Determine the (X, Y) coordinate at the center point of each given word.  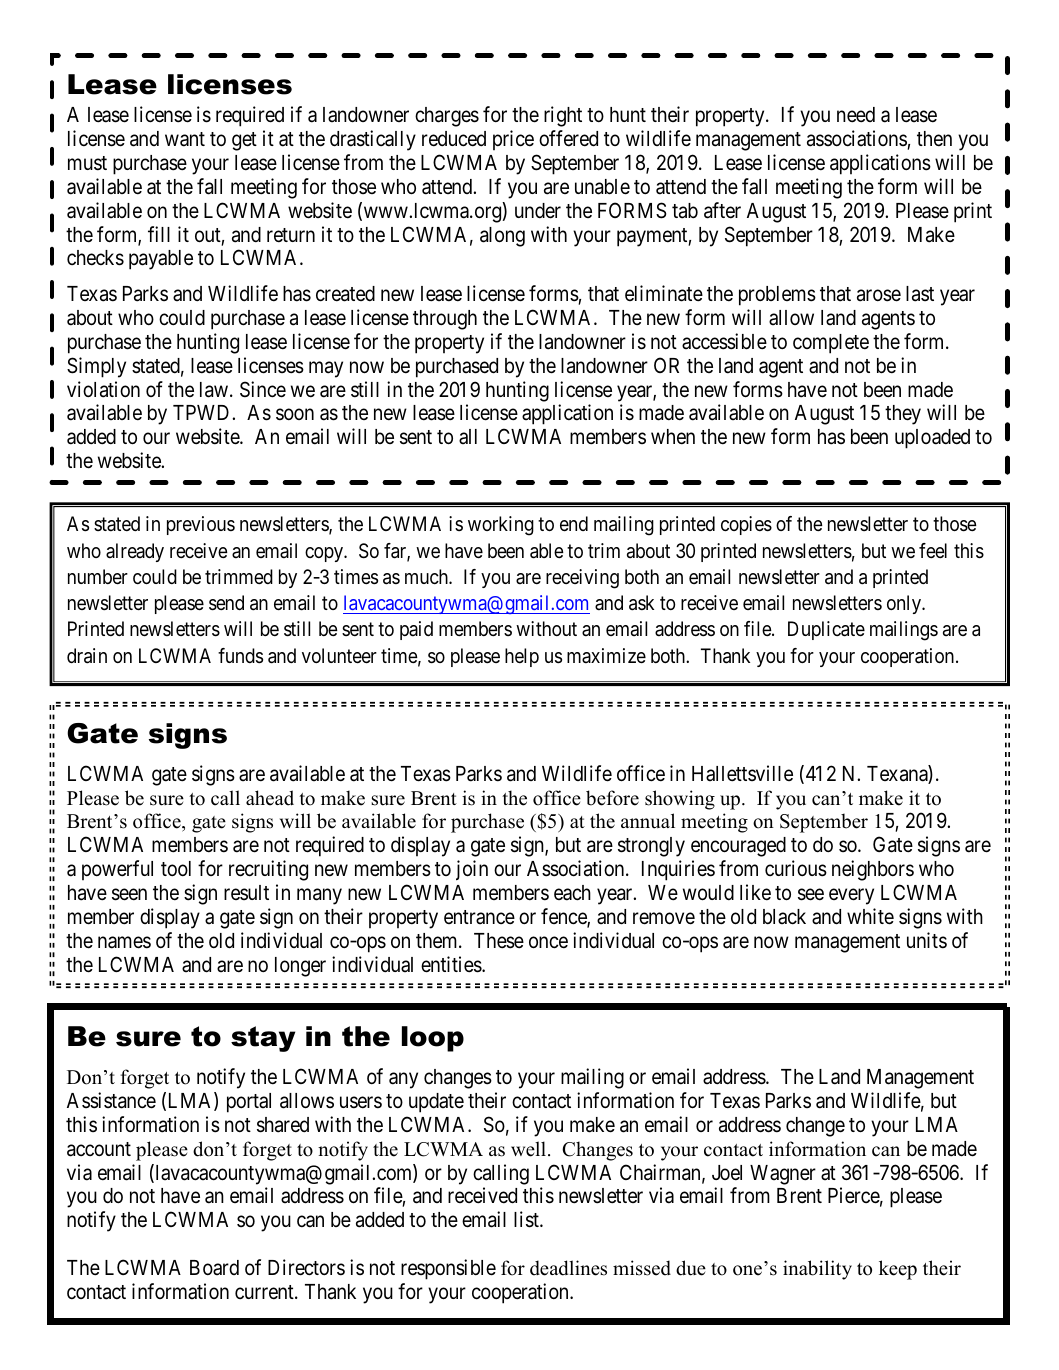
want (185, 139)
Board (214, 1267)
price (513, 140)
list (527, 1219)
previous (201, 525)
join (472, 870)
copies (746, 525)
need (856, 115)
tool (176, 868)
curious (796, 868)
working (501, 526)
